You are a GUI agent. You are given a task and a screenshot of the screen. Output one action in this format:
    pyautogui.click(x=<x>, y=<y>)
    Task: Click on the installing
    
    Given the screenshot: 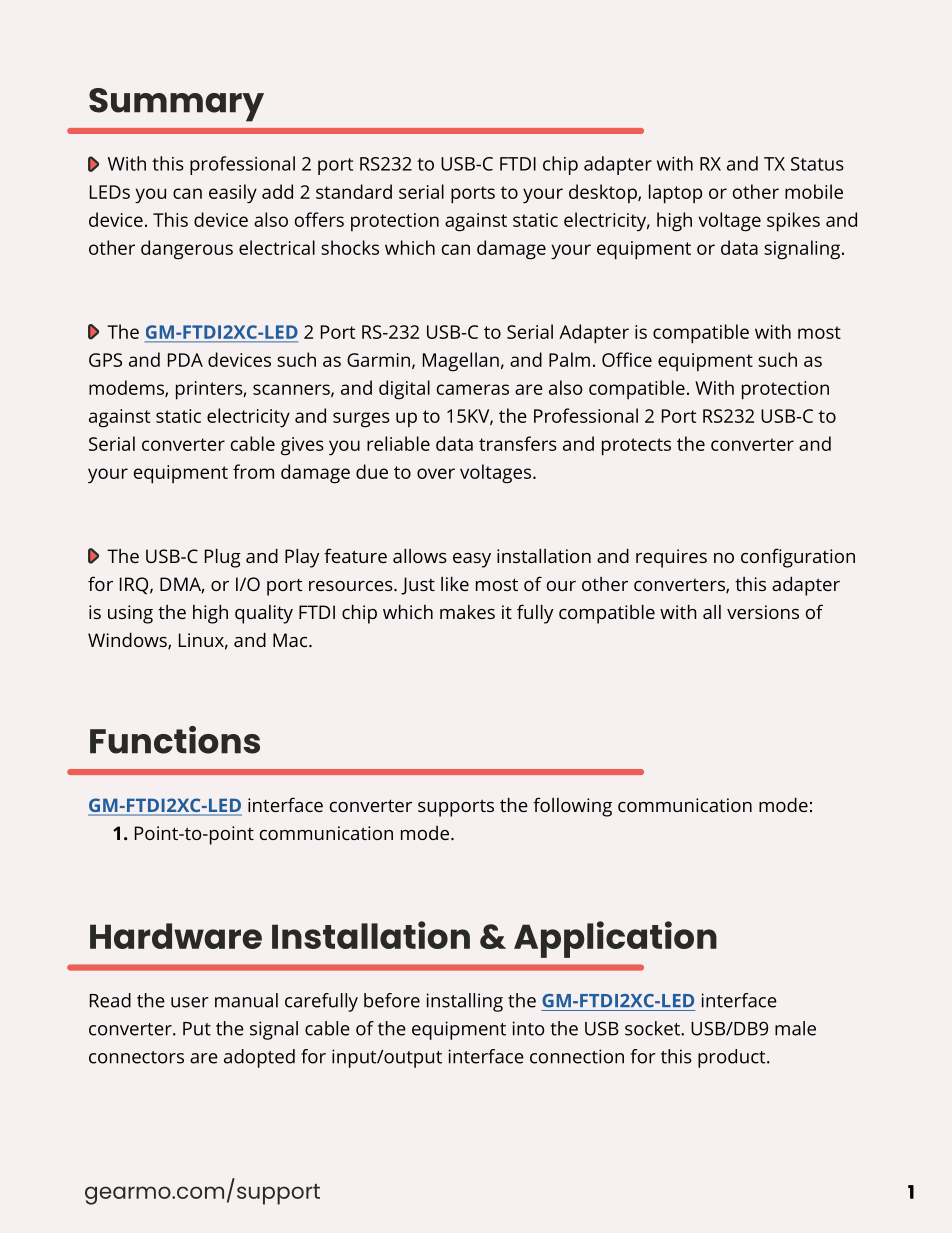 What is the action you would take?
    pyautogui.click(x=464, y=1002)
